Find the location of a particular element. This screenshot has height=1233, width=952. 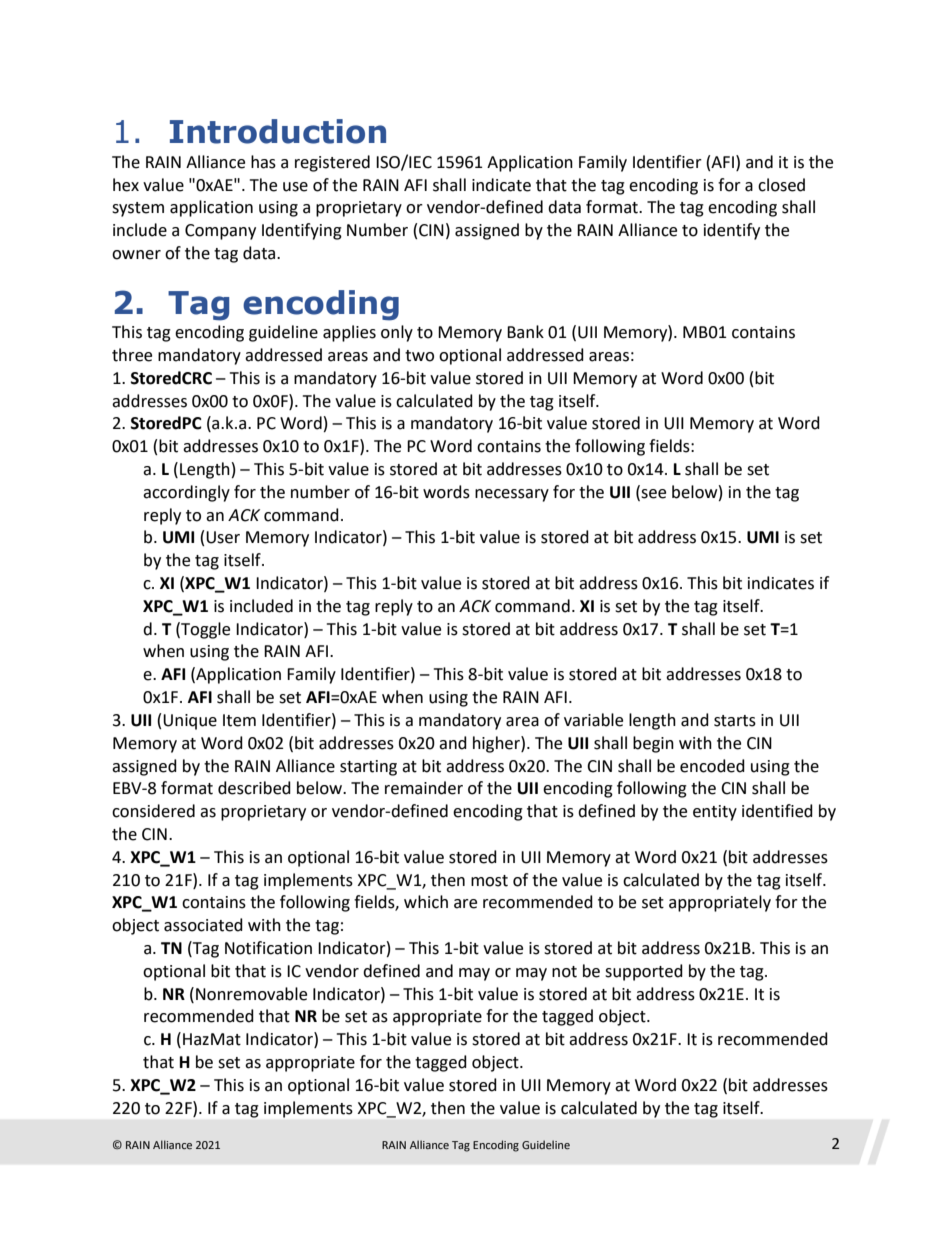

closed is located at coordinates (781, 185).
